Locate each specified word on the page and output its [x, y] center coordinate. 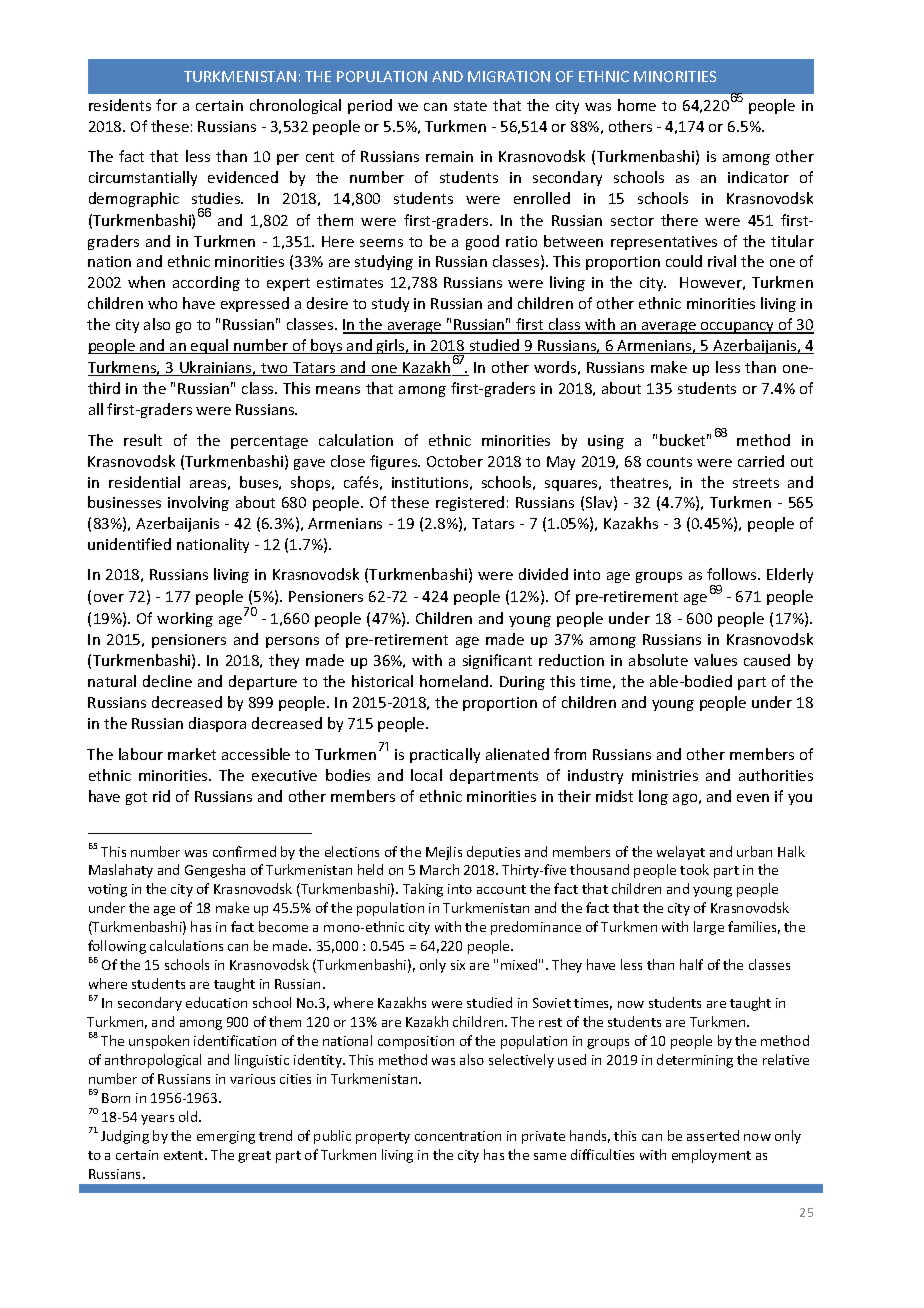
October [455, 461]
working [185, 619]
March [439, 869]
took [694, 869]
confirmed [244, 851]
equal [210, 346]
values [715, 660]
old [189, 1116]
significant [497, 661]
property [383, 1138]
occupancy [737, 328]
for [166, 105]
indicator [758, 177]
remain [449, 156]
